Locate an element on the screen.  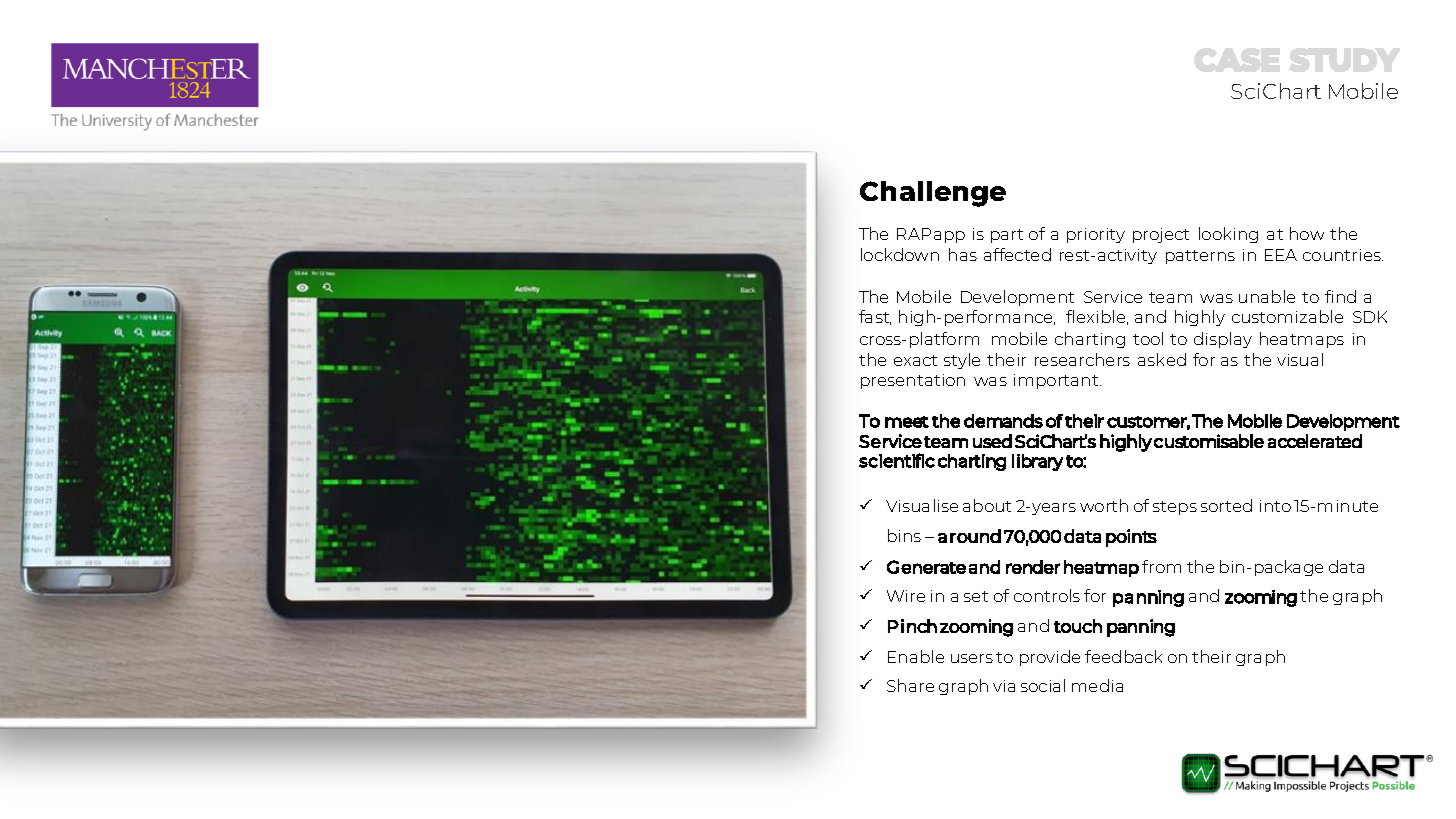
worth is located at coordinates (1104, 505).
